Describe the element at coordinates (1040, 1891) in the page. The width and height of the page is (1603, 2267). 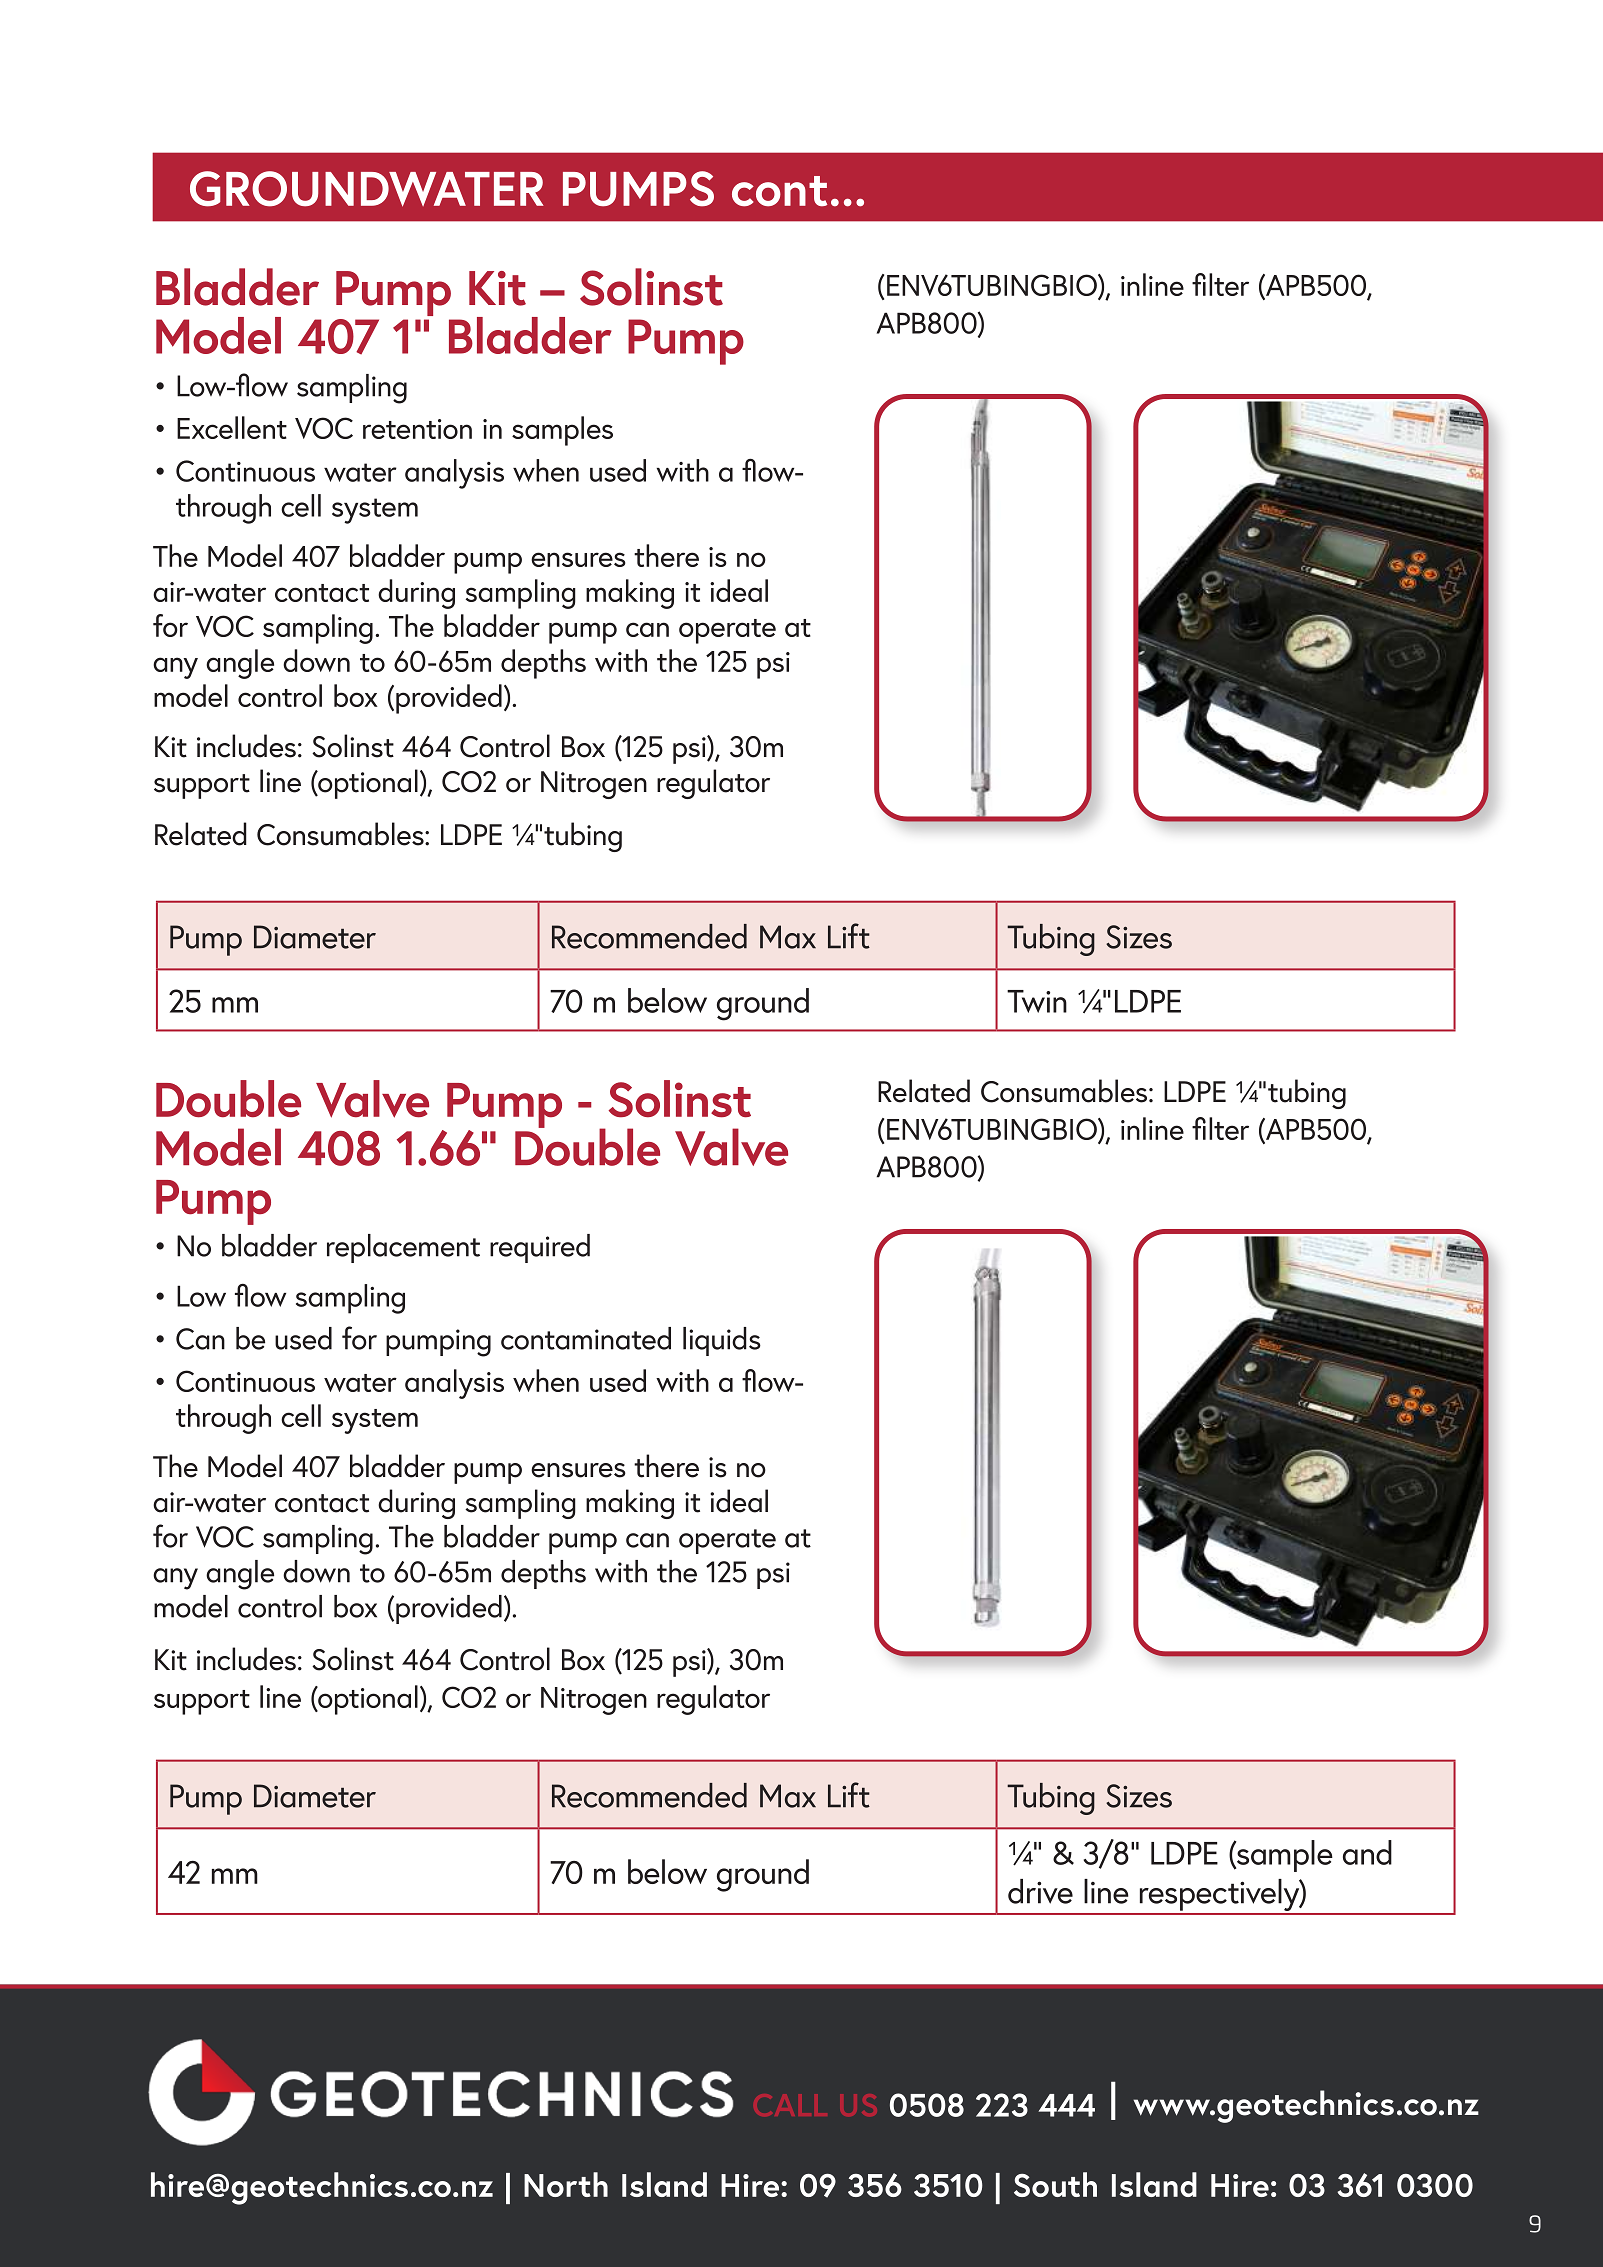
I see `drive` at that location.
